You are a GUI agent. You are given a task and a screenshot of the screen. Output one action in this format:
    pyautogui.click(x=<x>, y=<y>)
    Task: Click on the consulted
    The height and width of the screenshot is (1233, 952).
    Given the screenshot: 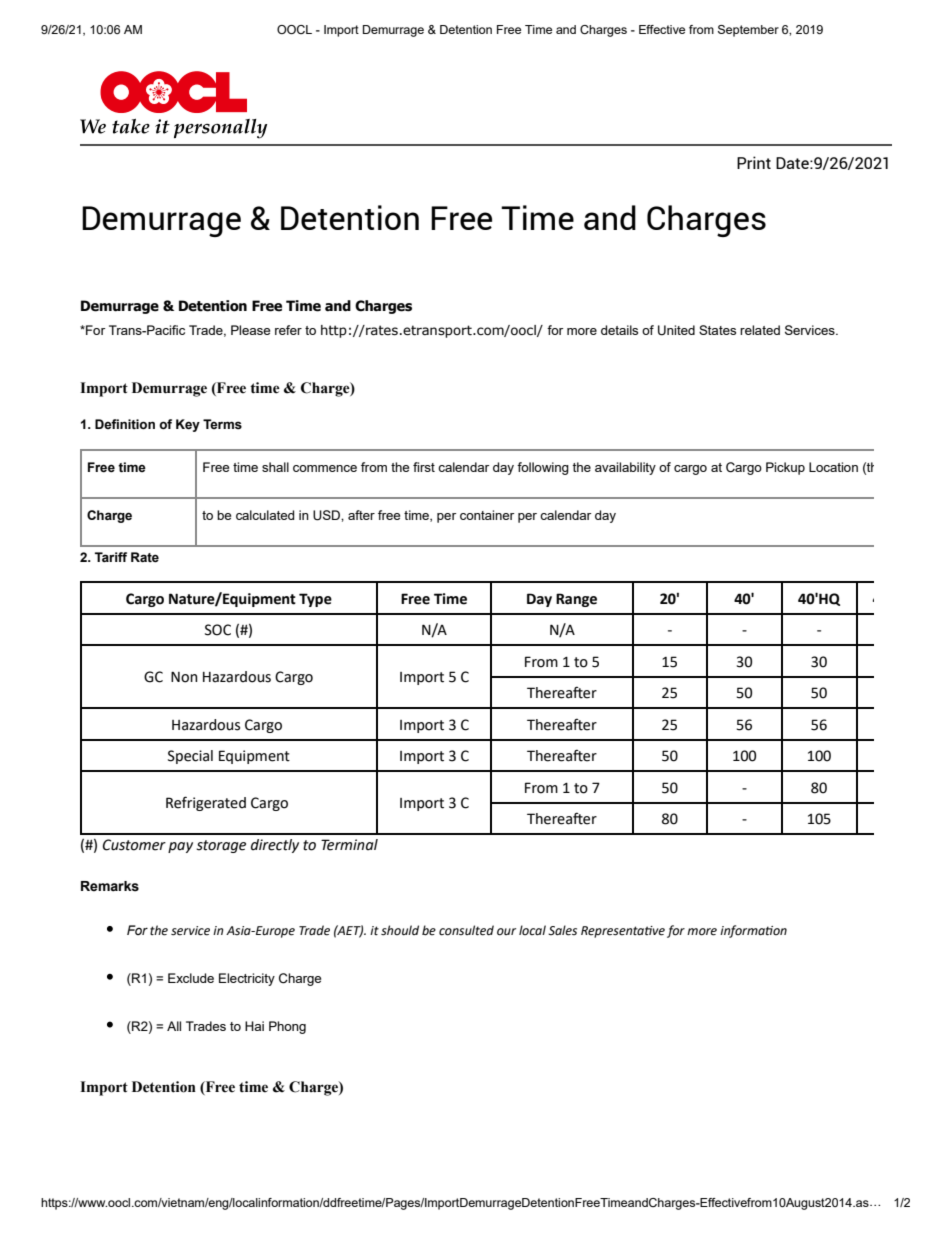 What is the action you would take?
    pyautogui.click(x=466, y=930)
